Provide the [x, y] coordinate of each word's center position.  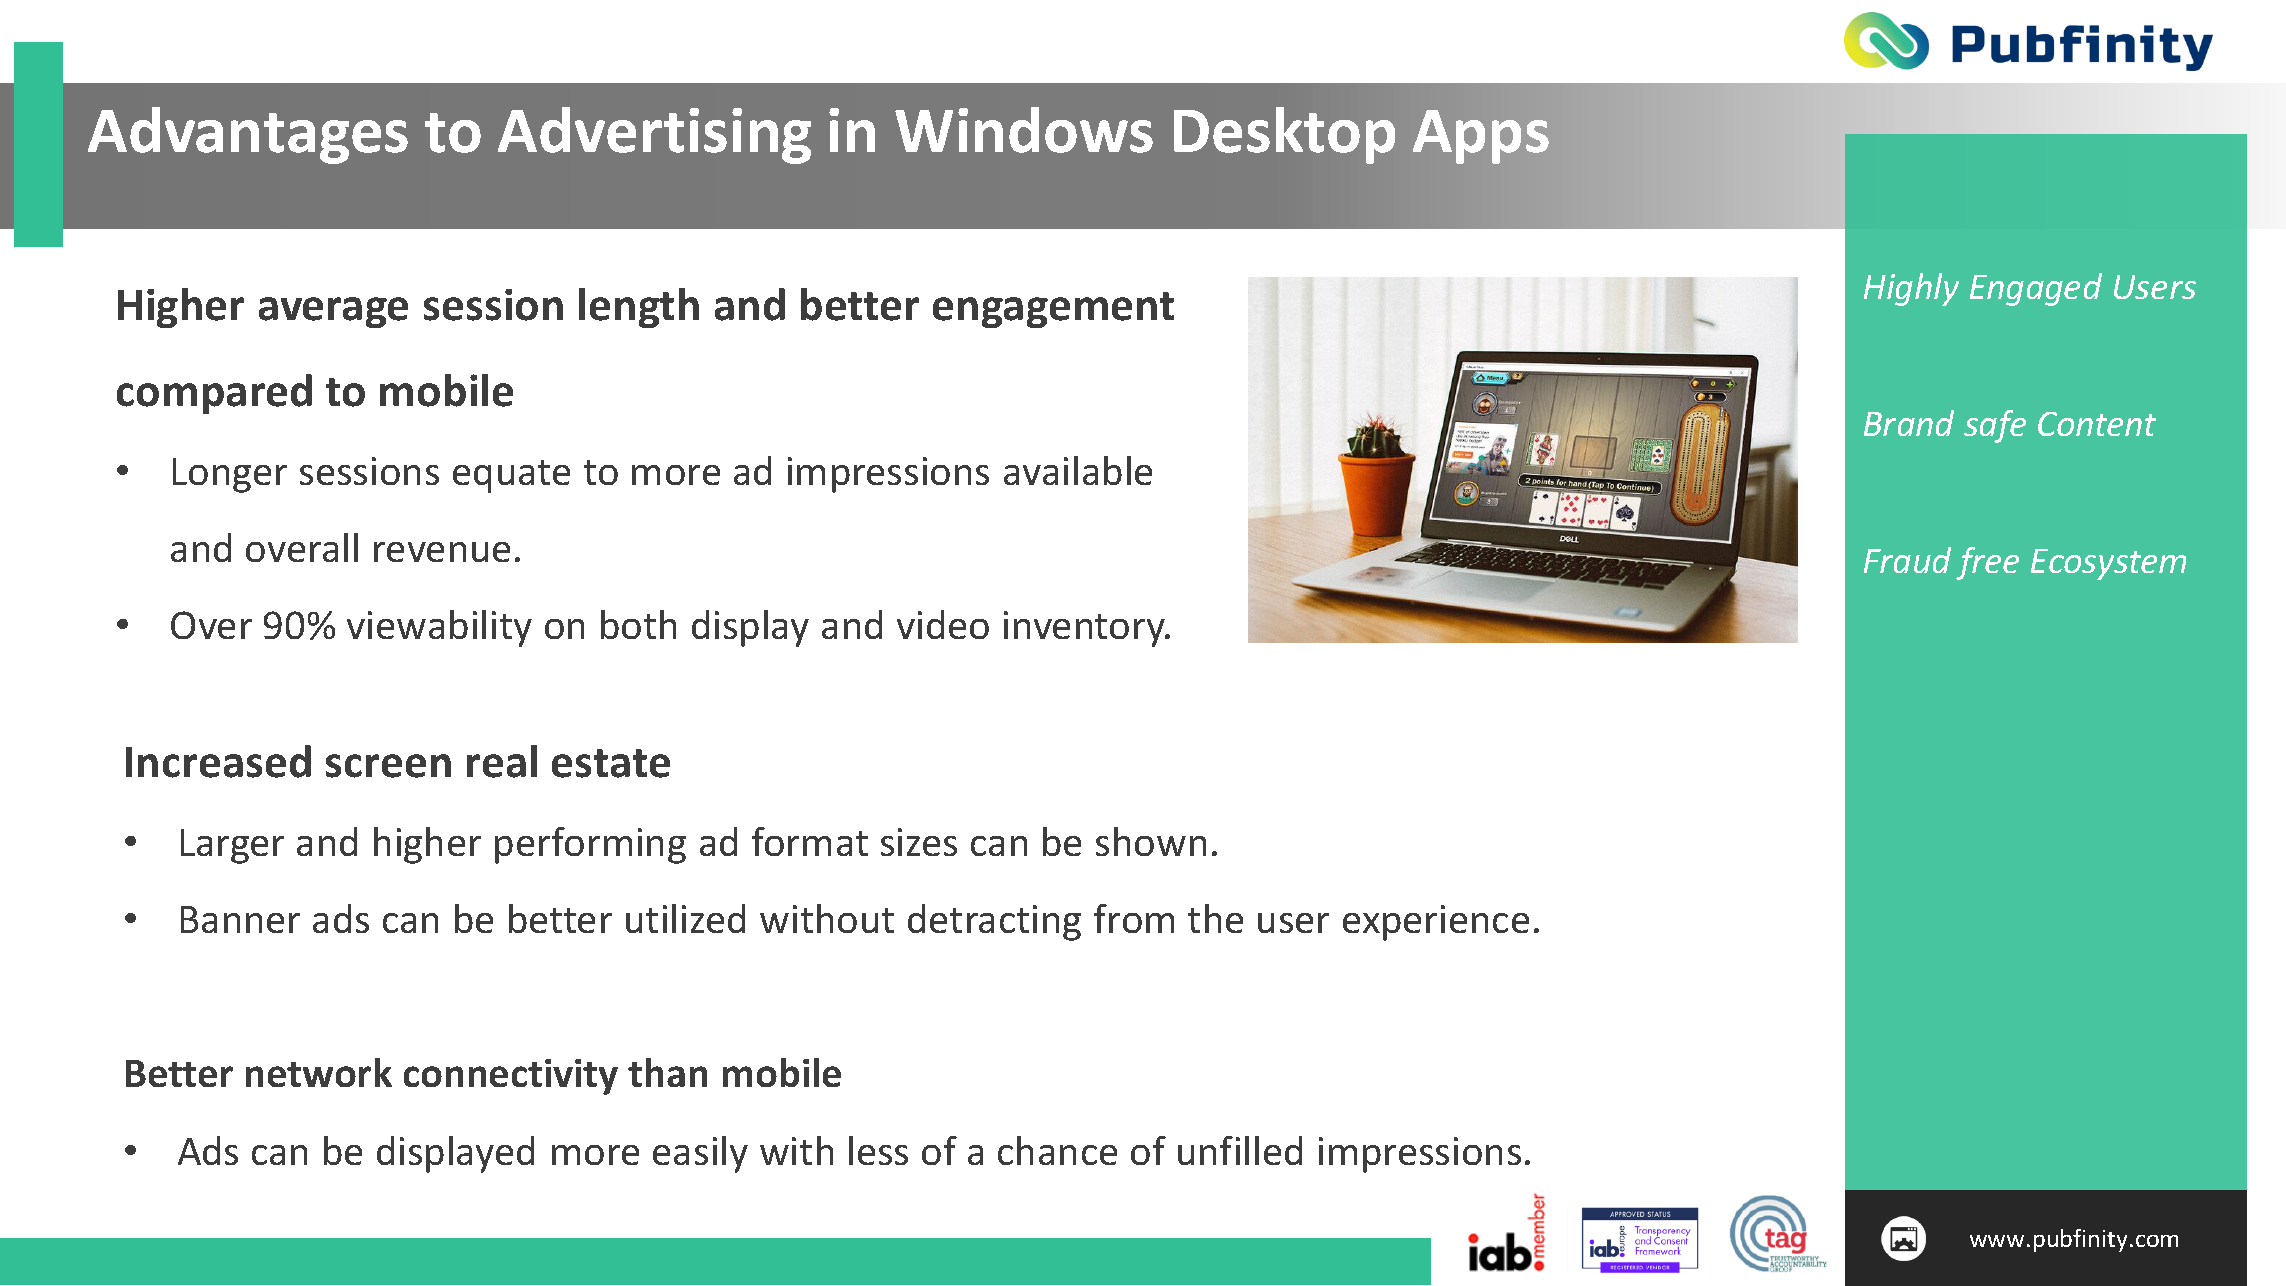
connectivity [511, 1077]
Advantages [248, 135]
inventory [1086, 629]
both [638, 624]
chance [1057, 1150]
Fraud [1907, 560]
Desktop [1284, 135]
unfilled [1240, 1150]
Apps [1481, 137]
